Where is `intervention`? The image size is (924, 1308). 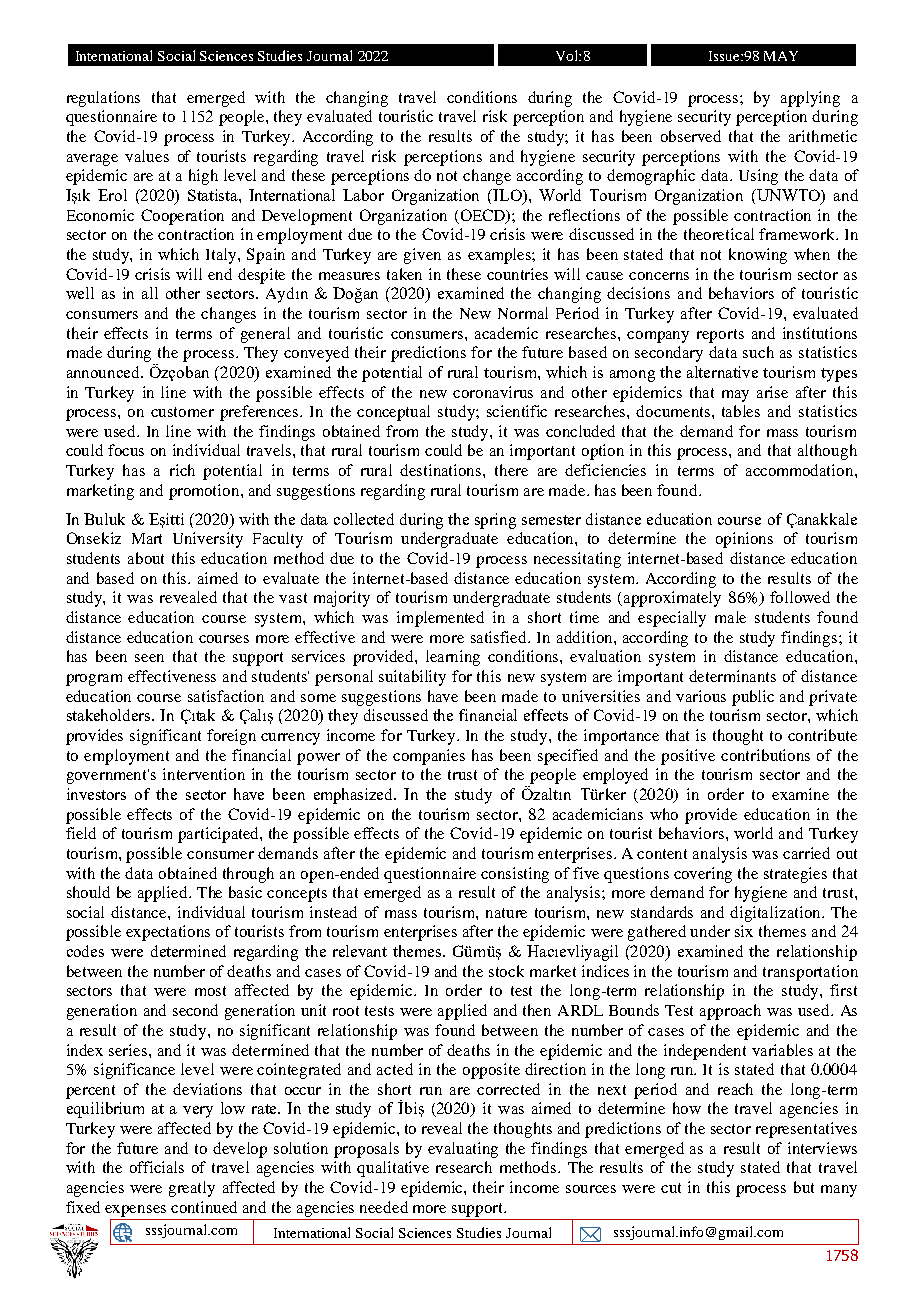
intervention is located at coordinates (204, 774).
